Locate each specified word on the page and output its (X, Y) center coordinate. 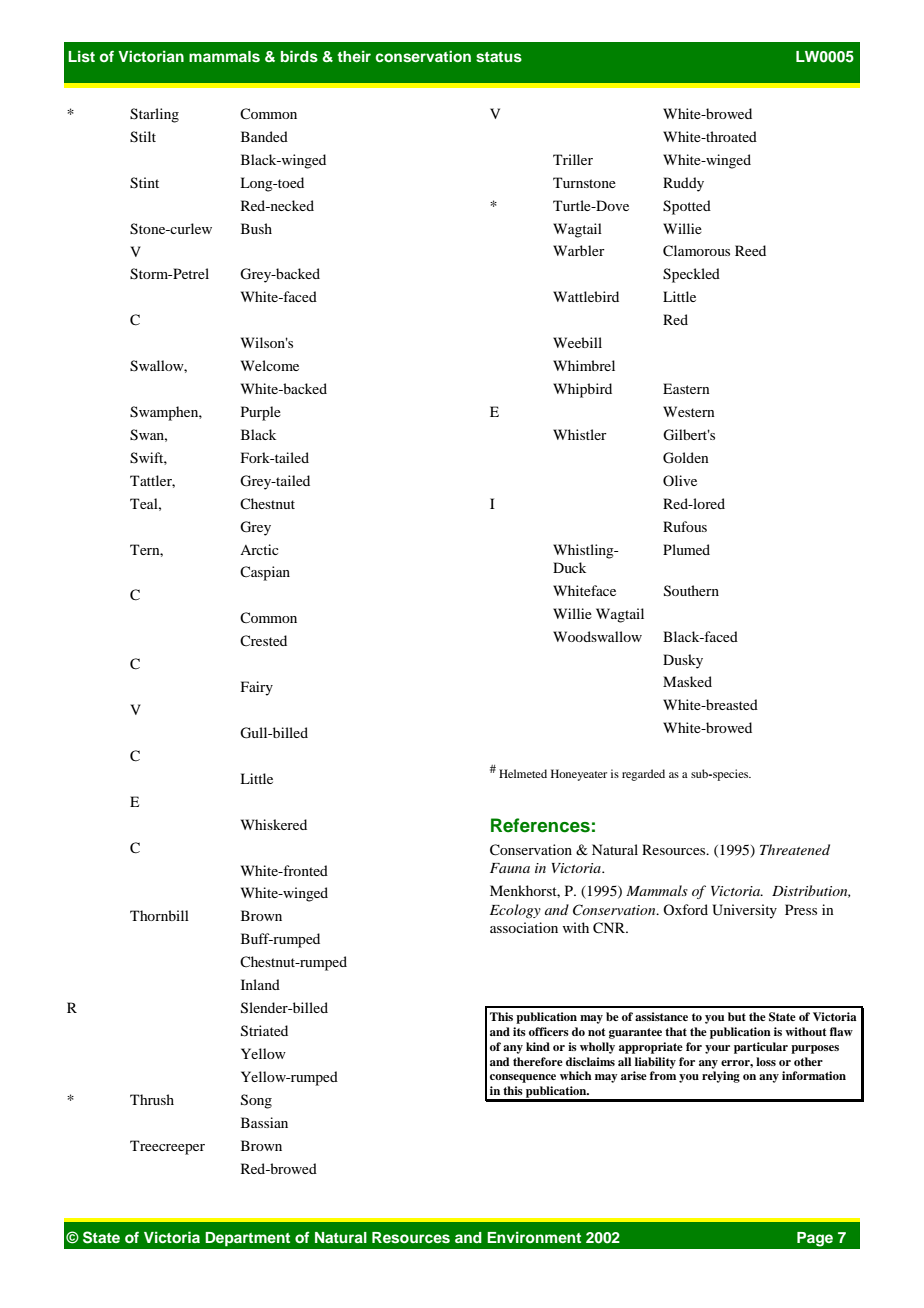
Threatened (795, 849)
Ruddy (683, 184)
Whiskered (274, 824)
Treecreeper (167, 1147)
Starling (154, 115)
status (499, 57)
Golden (686, 458)
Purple (261, 413)
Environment (534, 1237)
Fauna (510, 868)
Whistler (580, 434)
